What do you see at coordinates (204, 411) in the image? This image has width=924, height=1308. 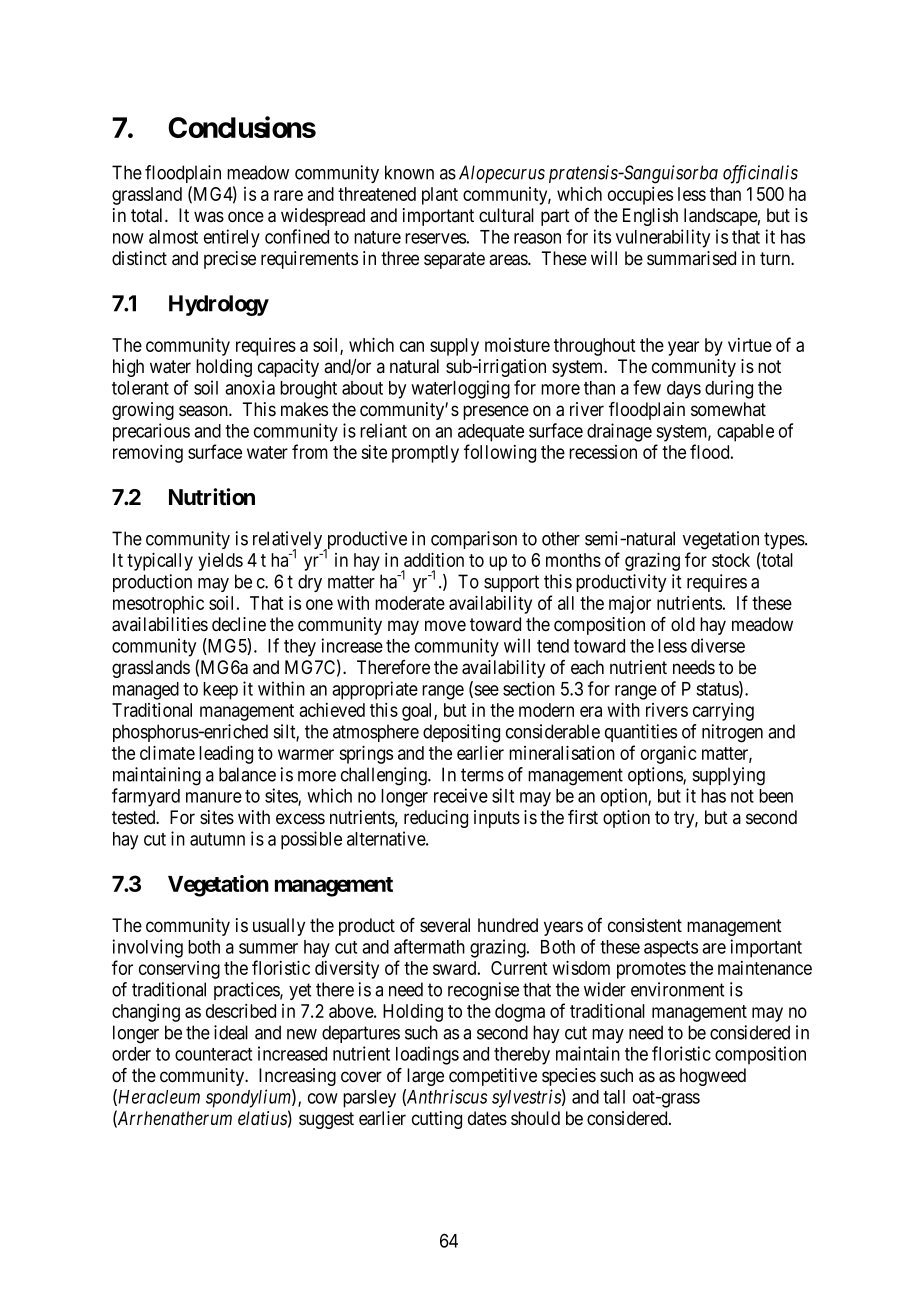 I see `season` at bounding box center [204, 411].
